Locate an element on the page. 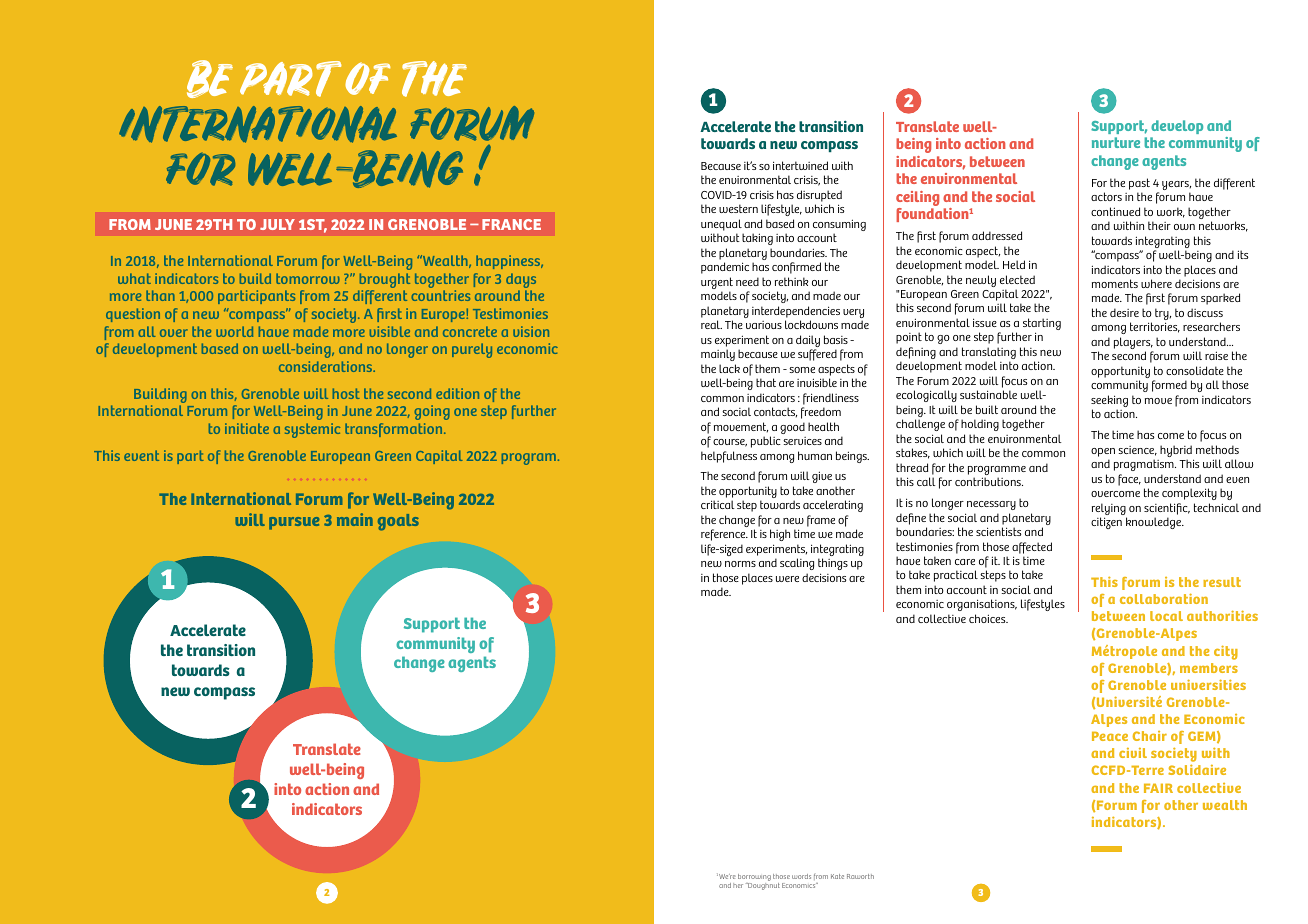  norms is located at coordinates (740, 564).
